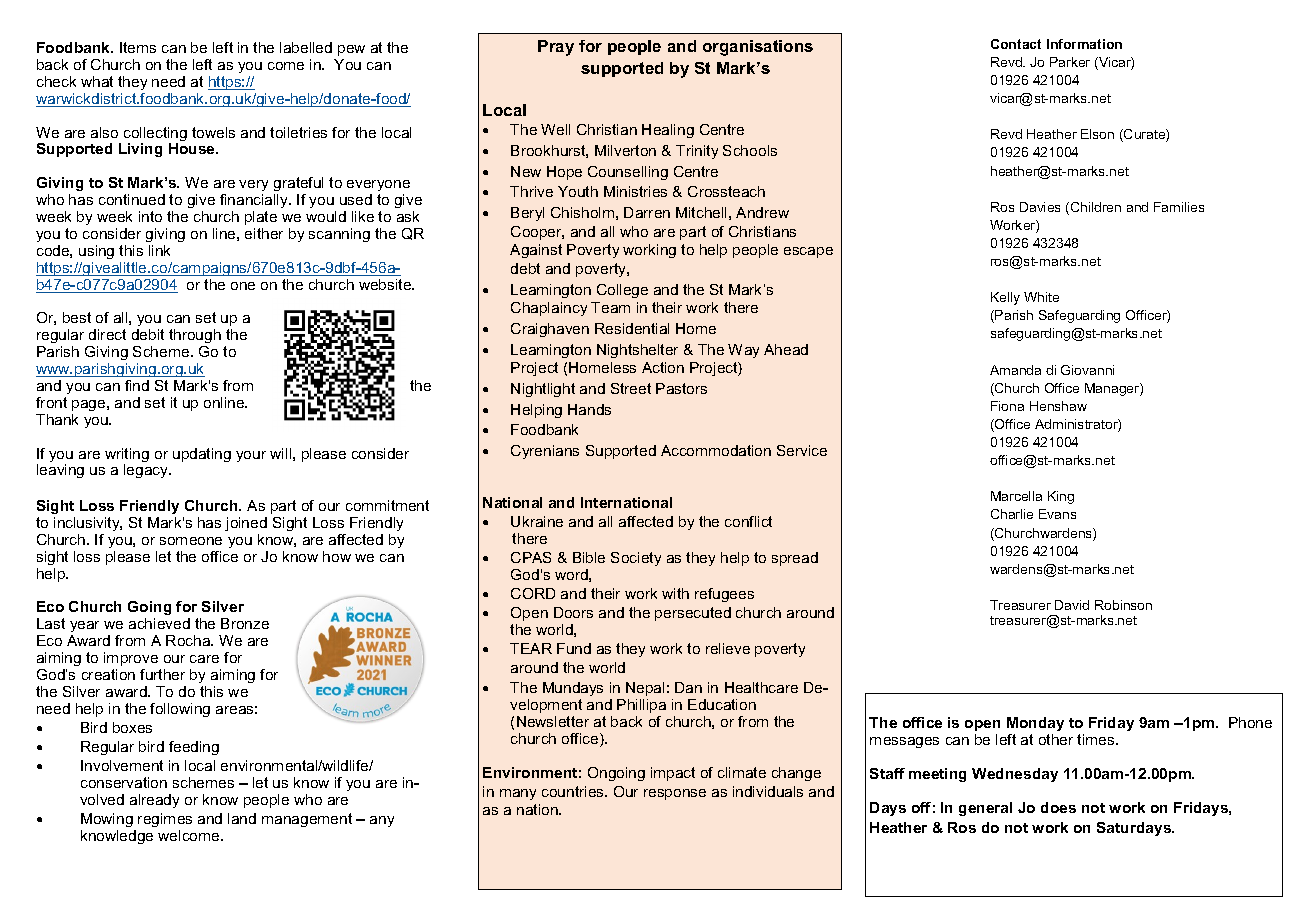  I want to click on Pray, so click(556, 48).
